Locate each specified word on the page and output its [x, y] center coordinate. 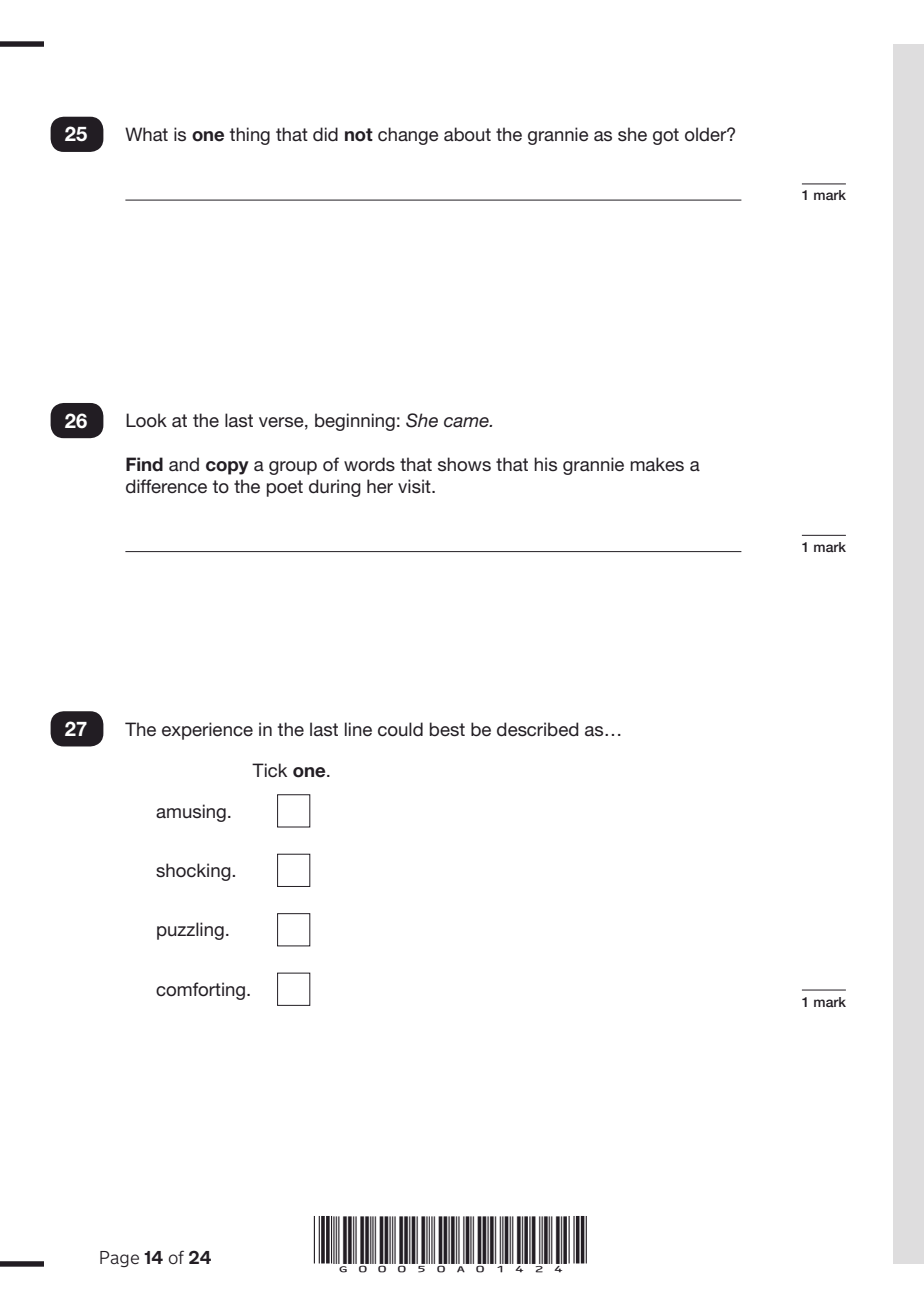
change [408, 136]
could [400, 729]
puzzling [190, 931]
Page [119, 1259]
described [538, 729]
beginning [355, 422]
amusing [191, 813]
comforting [202, 991]
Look [146, 420]
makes [657, 464]
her [380, 486]
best [447, 729]
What [146, 134]
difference [166, 486]
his [545, 464]
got [666, 136]
